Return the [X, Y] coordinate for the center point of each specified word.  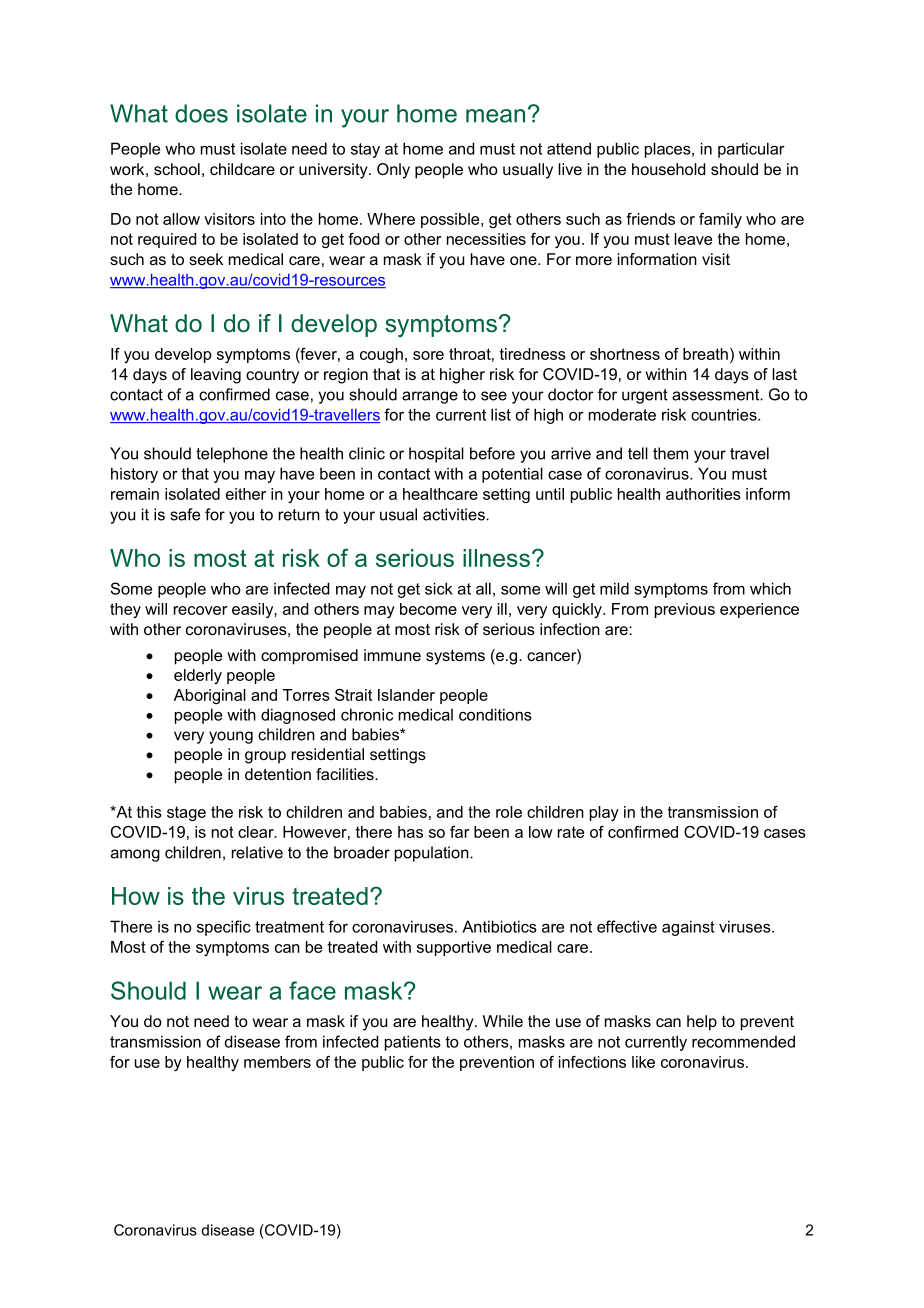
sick [439, 588]
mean [495, 116]
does [201, 113]
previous [685, 610]
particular [751, 150]
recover [201, 610]
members [277, 1062]
